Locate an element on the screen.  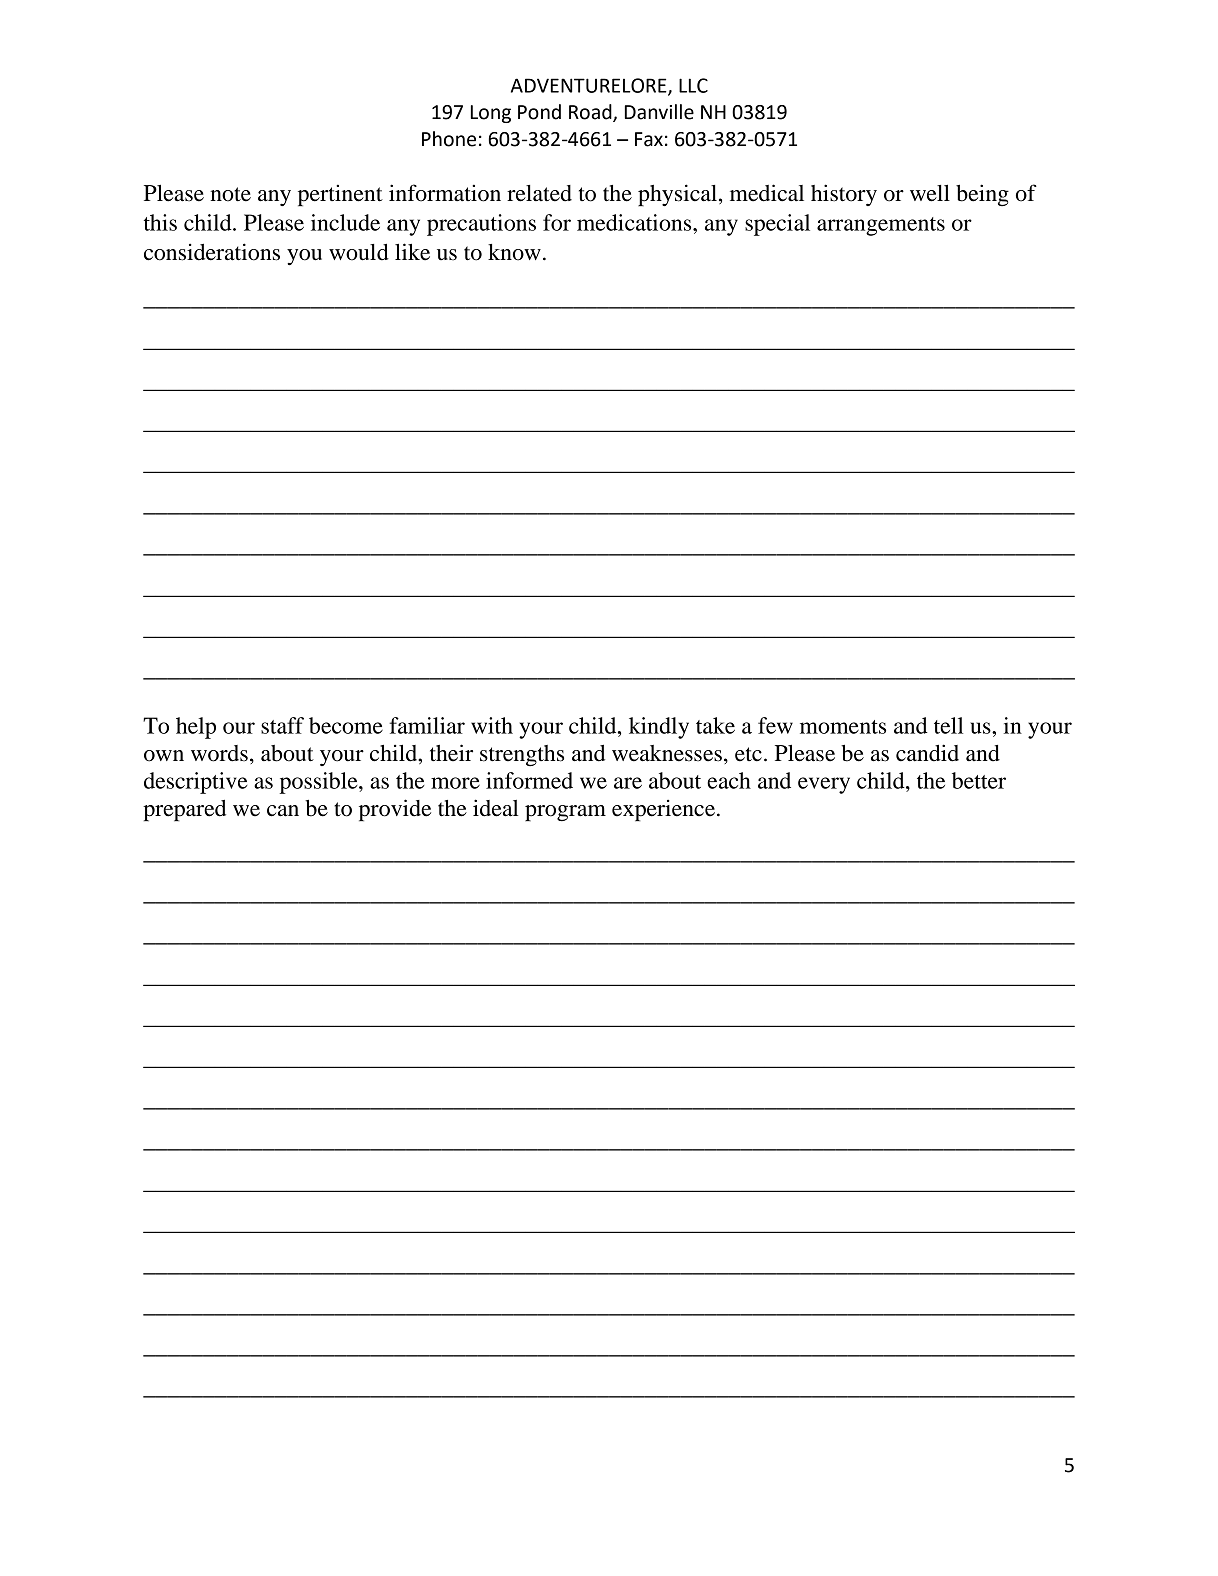
descriptive is located at coordinates (195, 783).
